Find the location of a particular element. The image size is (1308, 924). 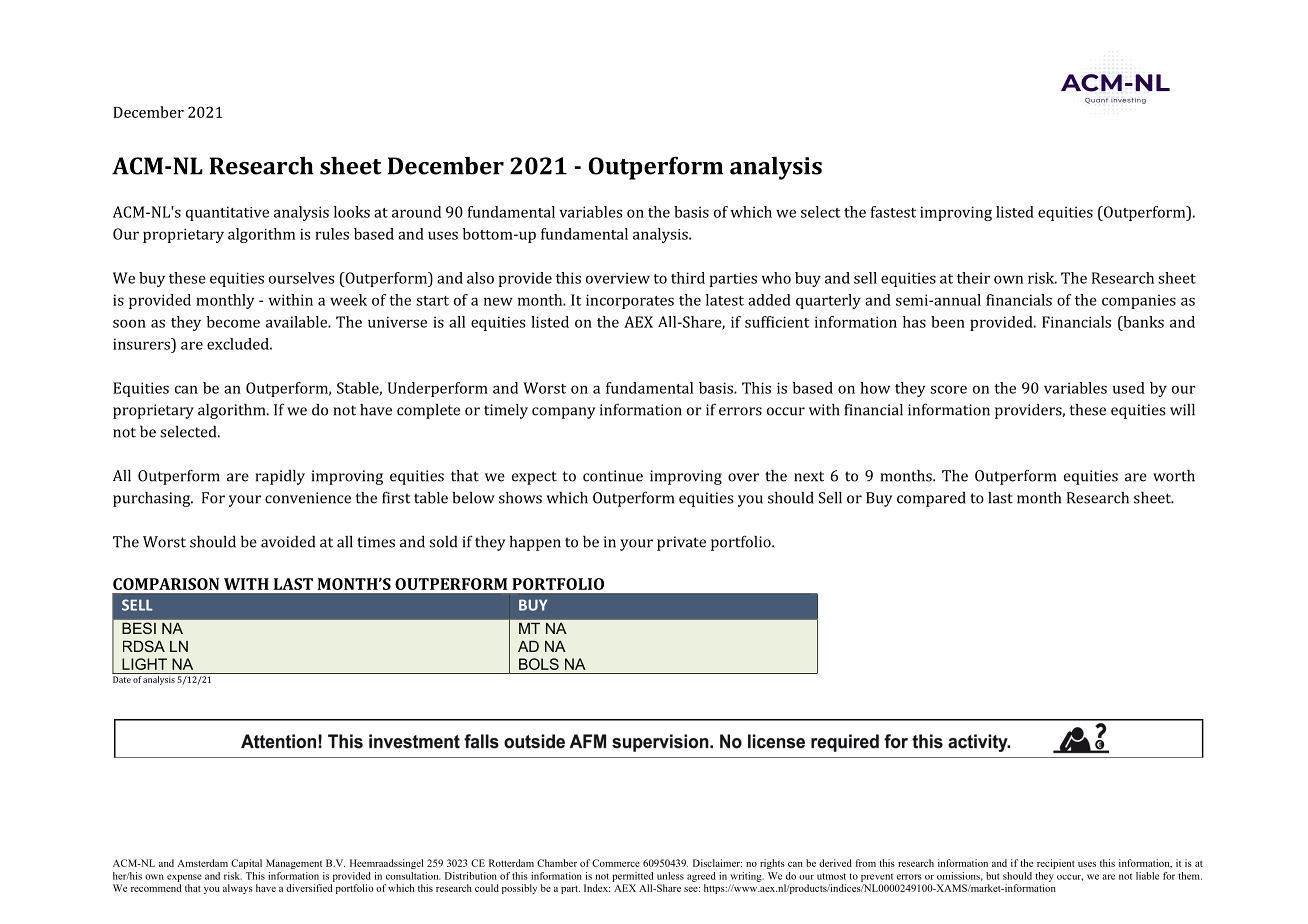

Capital is located at coordinates (246, 864).
